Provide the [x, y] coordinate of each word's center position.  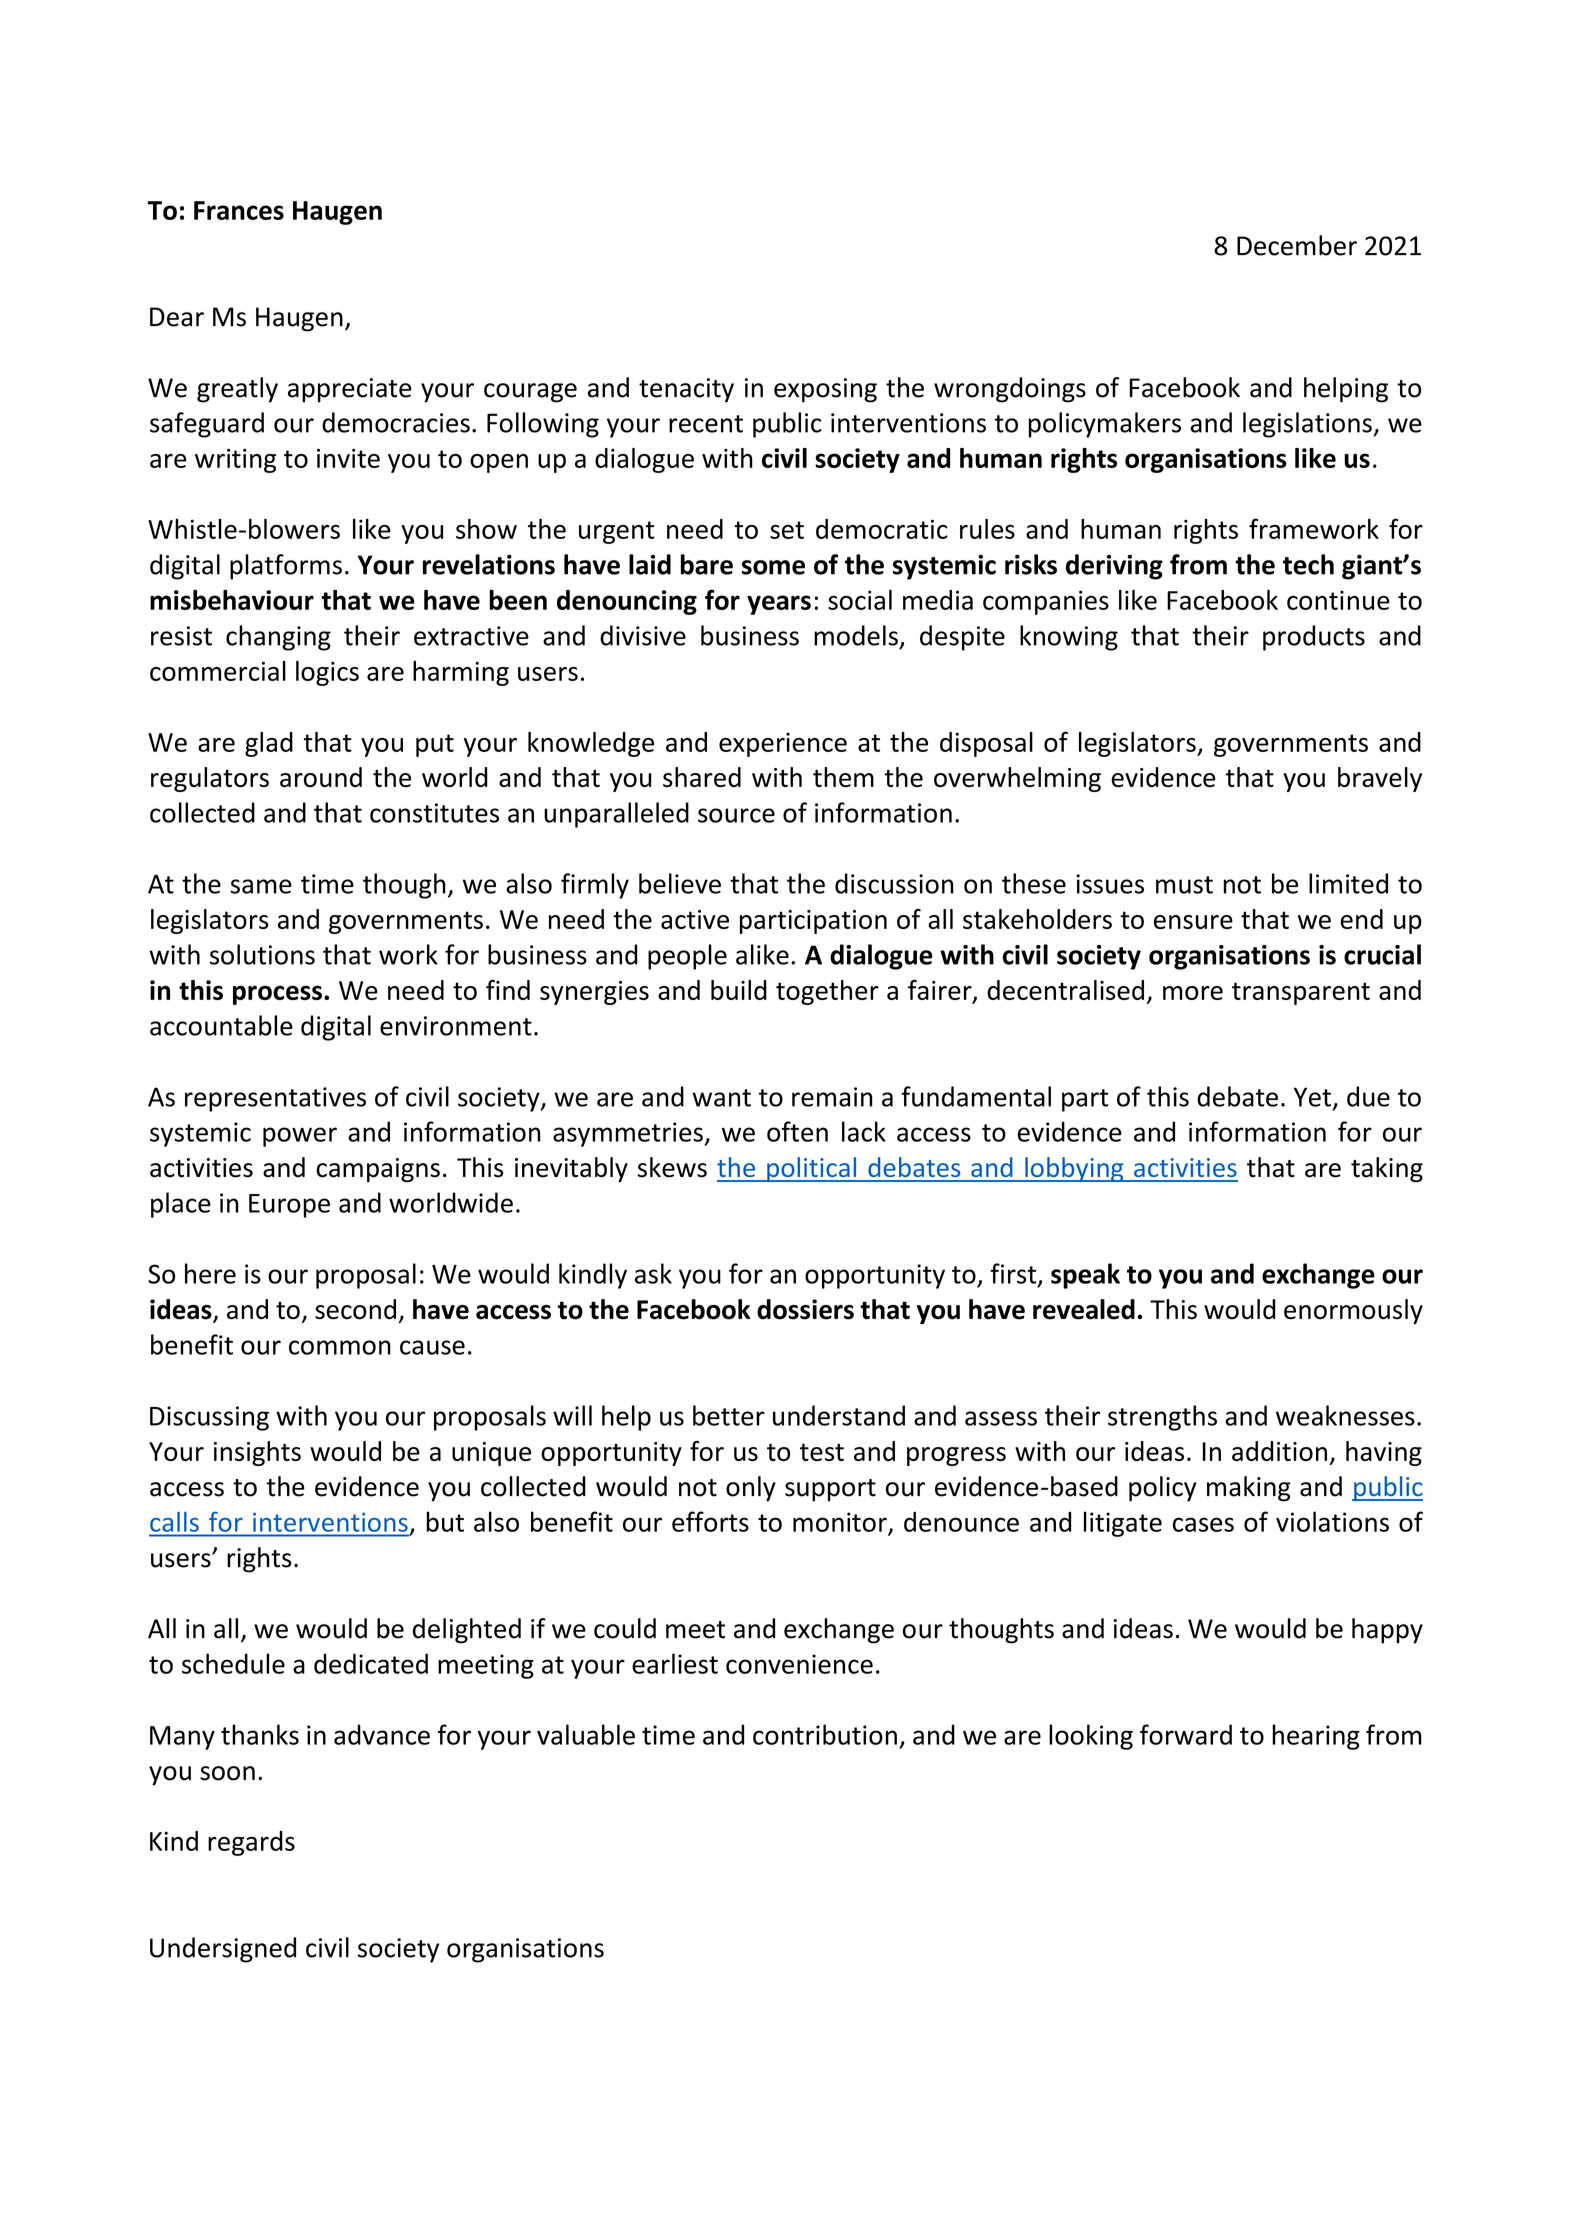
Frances [239, 210]
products [1314, 638]
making [1249, 1489]
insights [257, 1453]
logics [327, 673]
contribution [825, 1734]
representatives [275, 1099]
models [856, 635]
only [751, 1489]
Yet [1312, 1097]
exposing [825, 390]
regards [251, 1843]
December [1297, 245]
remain [832, 1097]
